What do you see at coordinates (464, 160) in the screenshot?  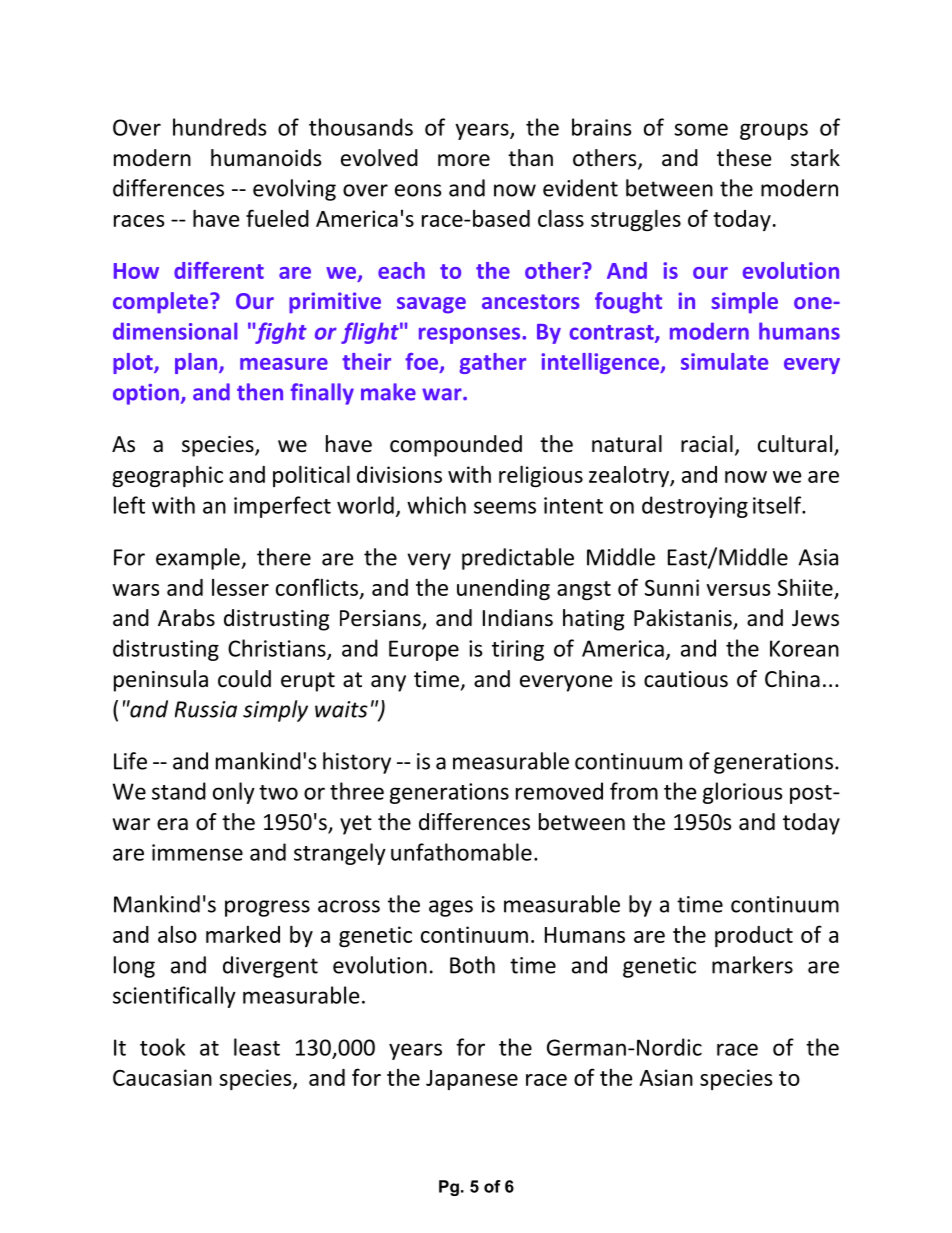 I see `more` at bounding box center [464, 160].
